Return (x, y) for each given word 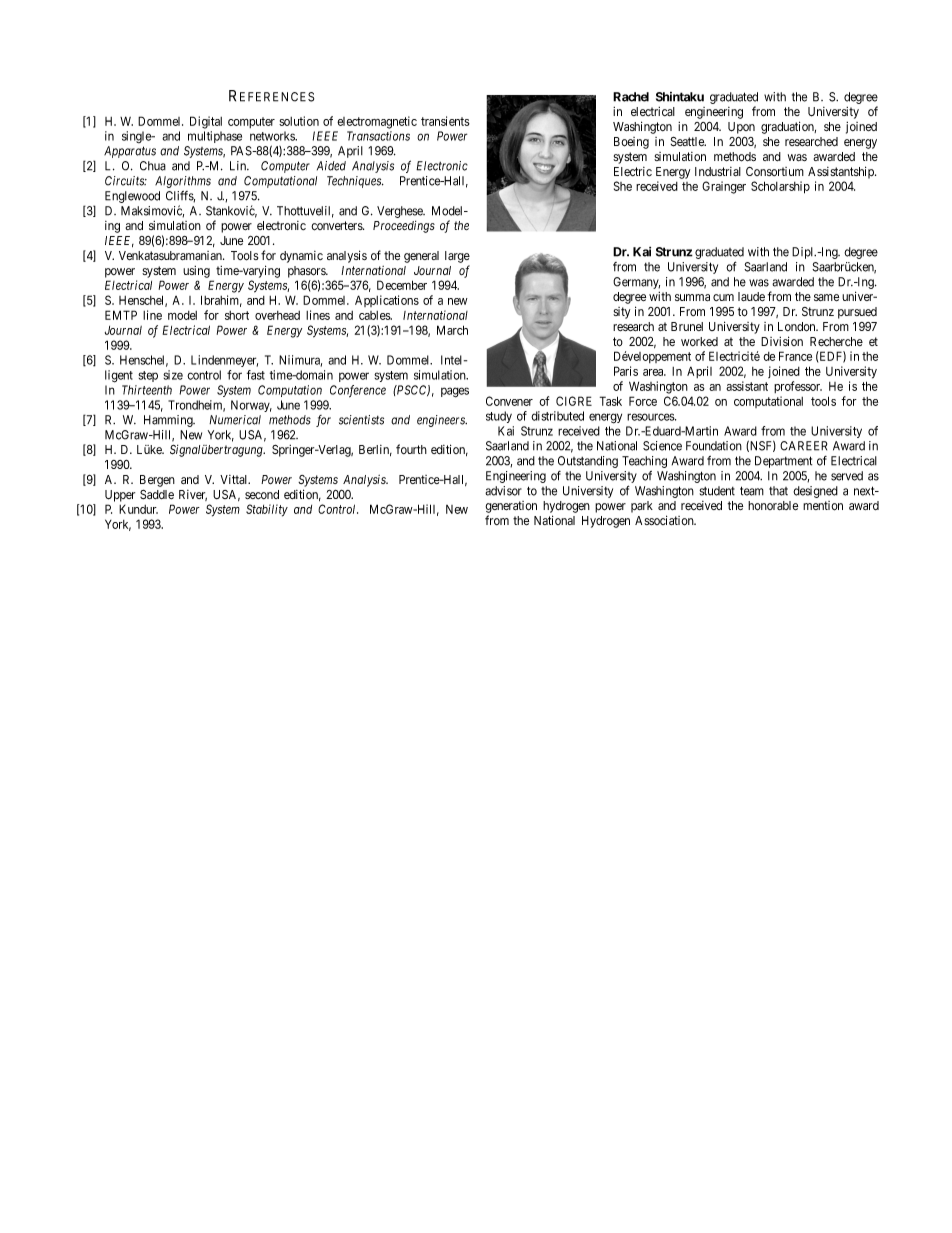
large (457, 257)
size (173, 375)
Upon (741, 128)
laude (751, 296)
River (193, 495)
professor (798, 387)
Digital (206, 122)
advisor (503, 491)
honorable (773, 506)
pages (455, 392)
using (196, 272)
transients (445, 121)
